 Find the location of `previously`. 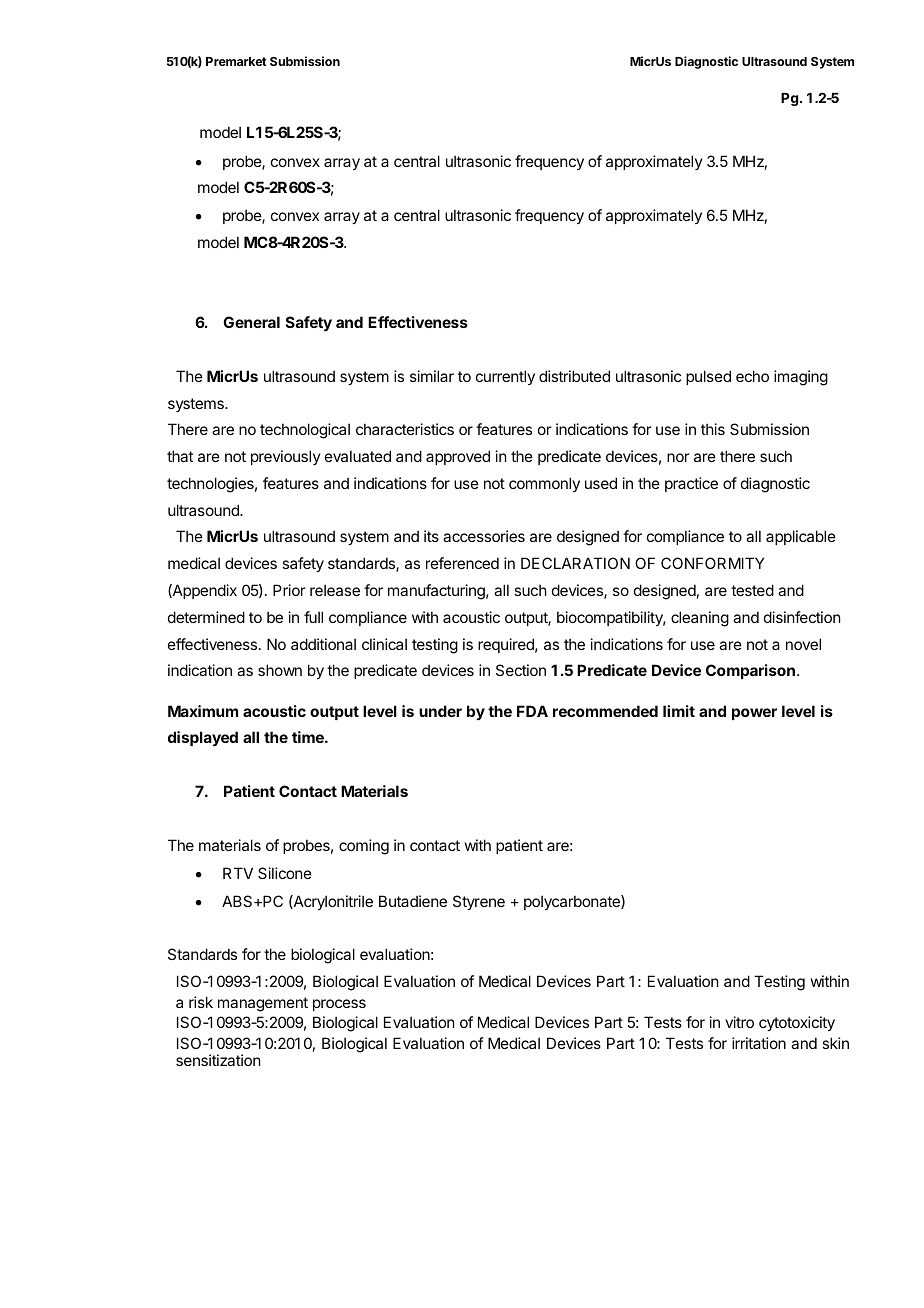

previously is located at coordinates (286, 457).
